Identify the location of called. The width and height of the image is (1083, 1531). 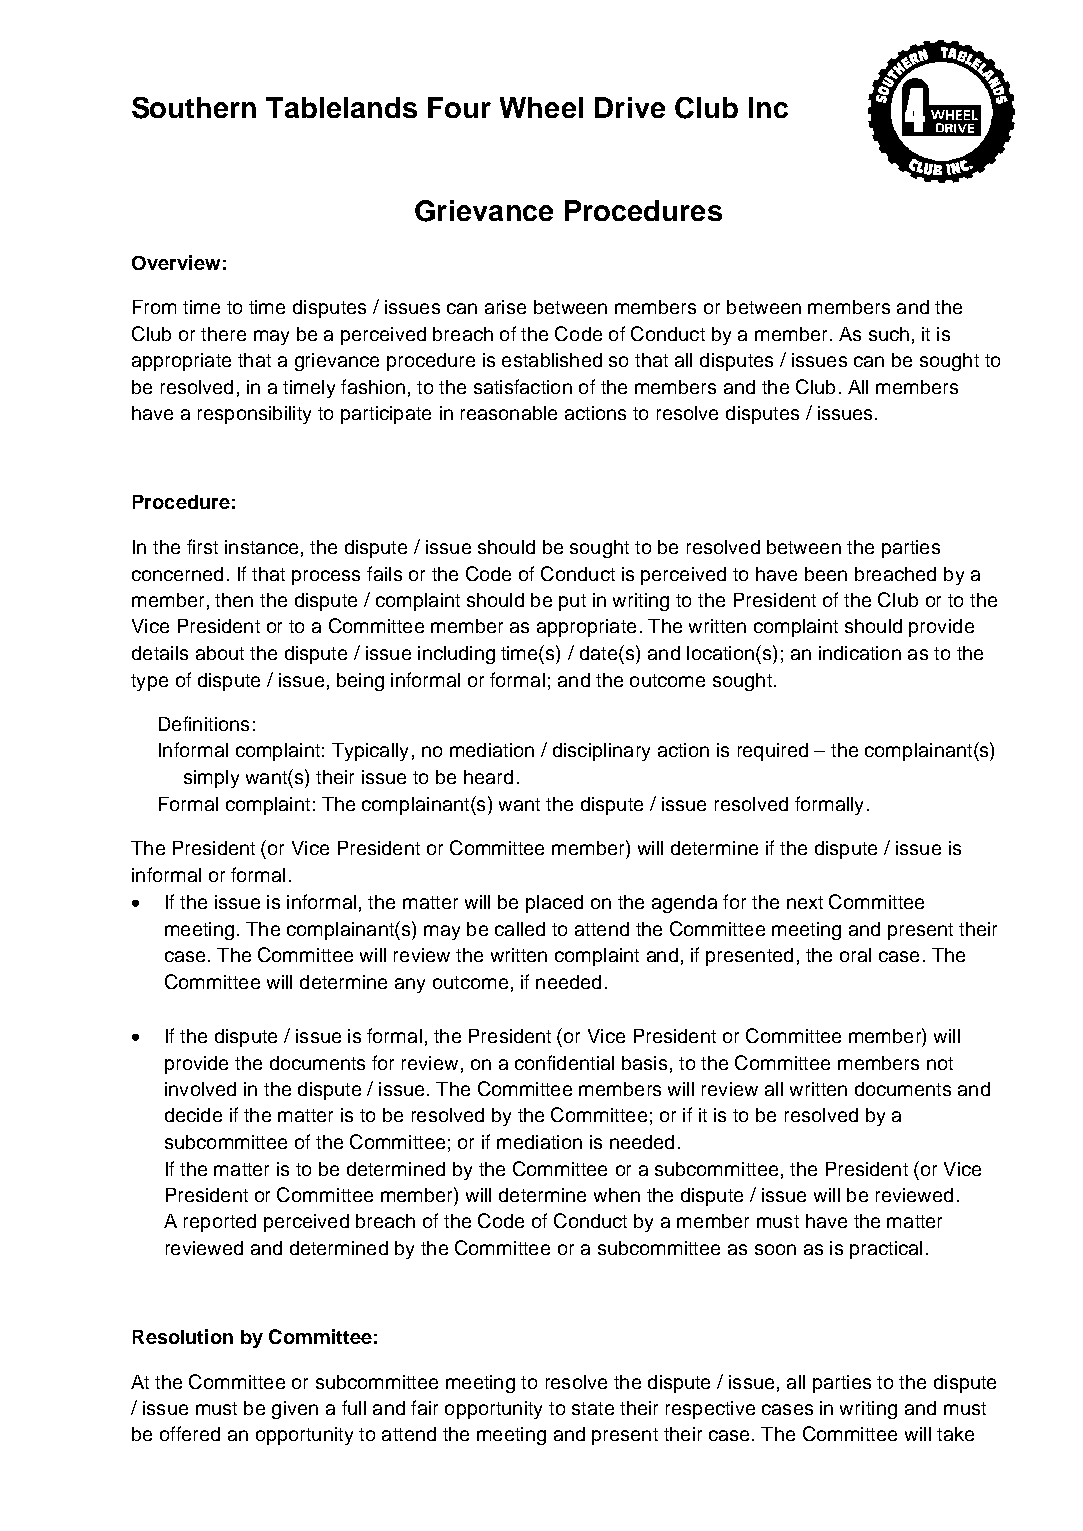
(520, 929).
